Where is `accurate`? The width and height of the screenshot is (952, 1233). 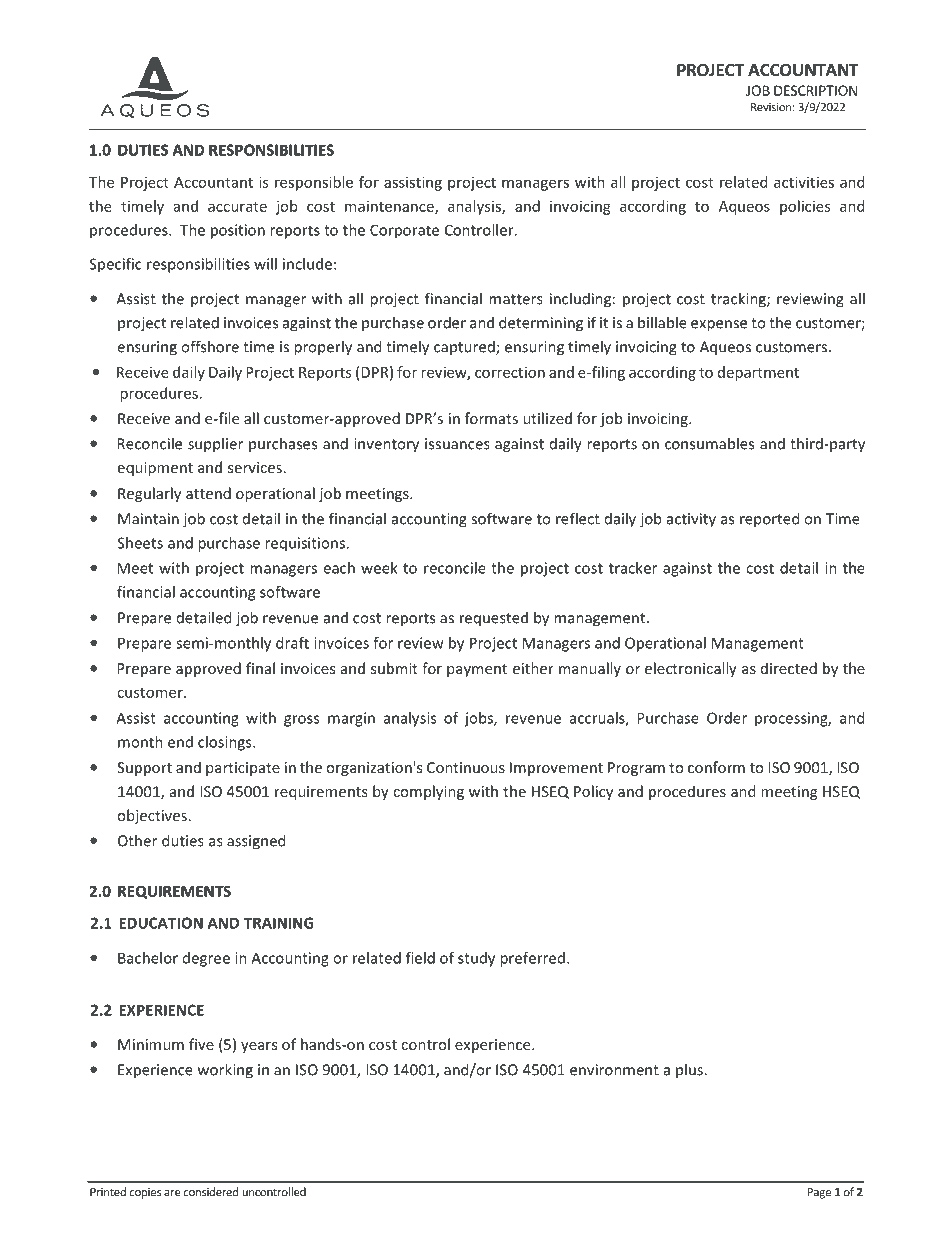
accurate is located at coordinates (237, 207).
